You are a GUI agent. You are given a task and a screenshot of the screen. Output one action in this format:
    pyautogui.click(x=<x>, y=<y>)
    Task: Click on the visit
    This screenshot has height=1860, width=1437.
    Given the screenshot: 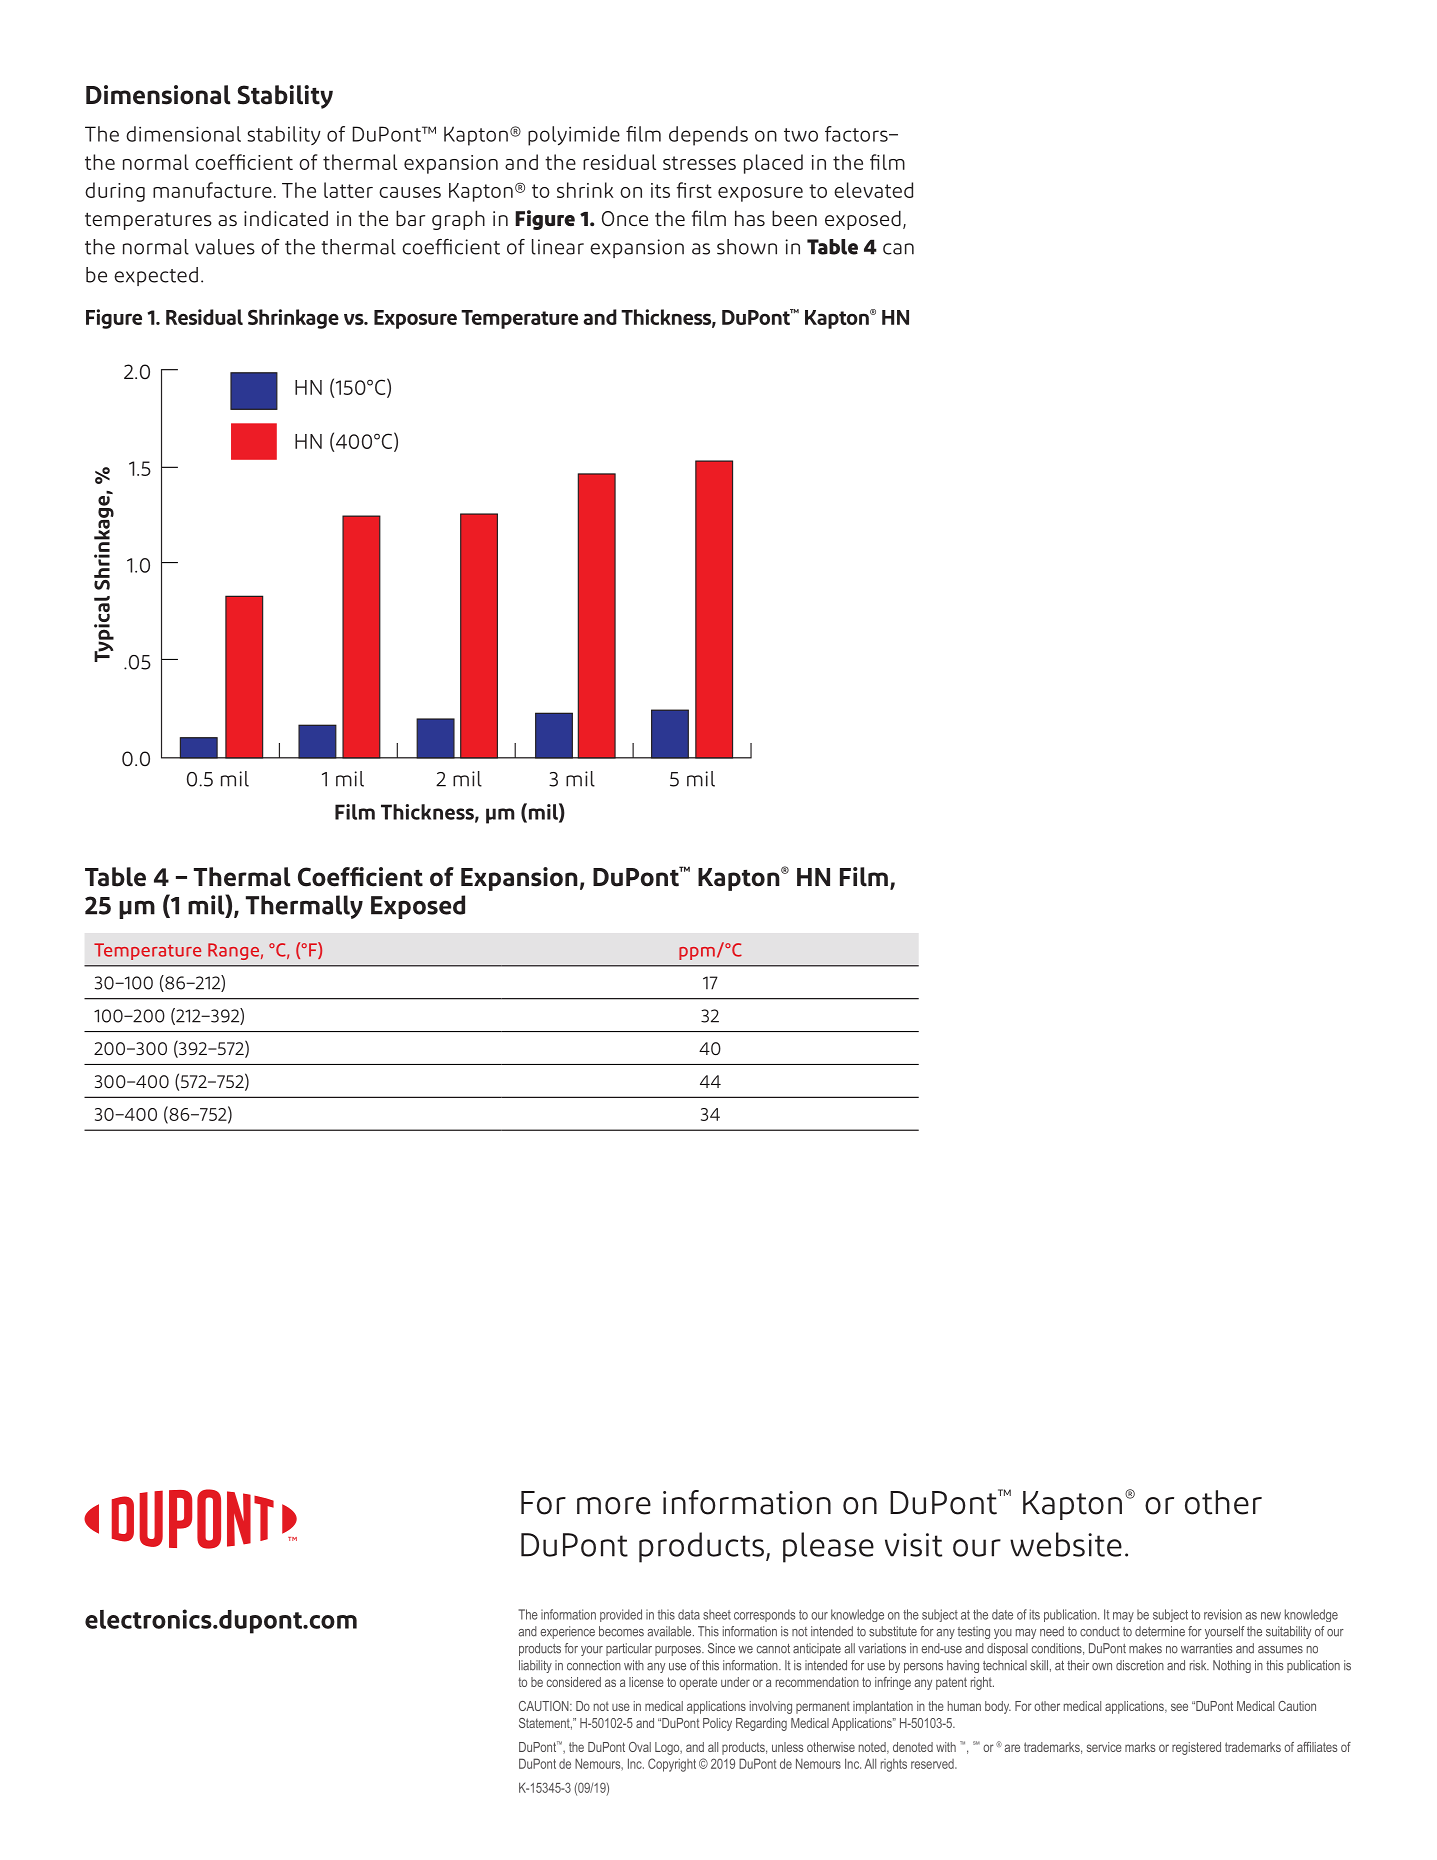 What is the action you would take?
    pyautogui.click(x=913, y=1545)
